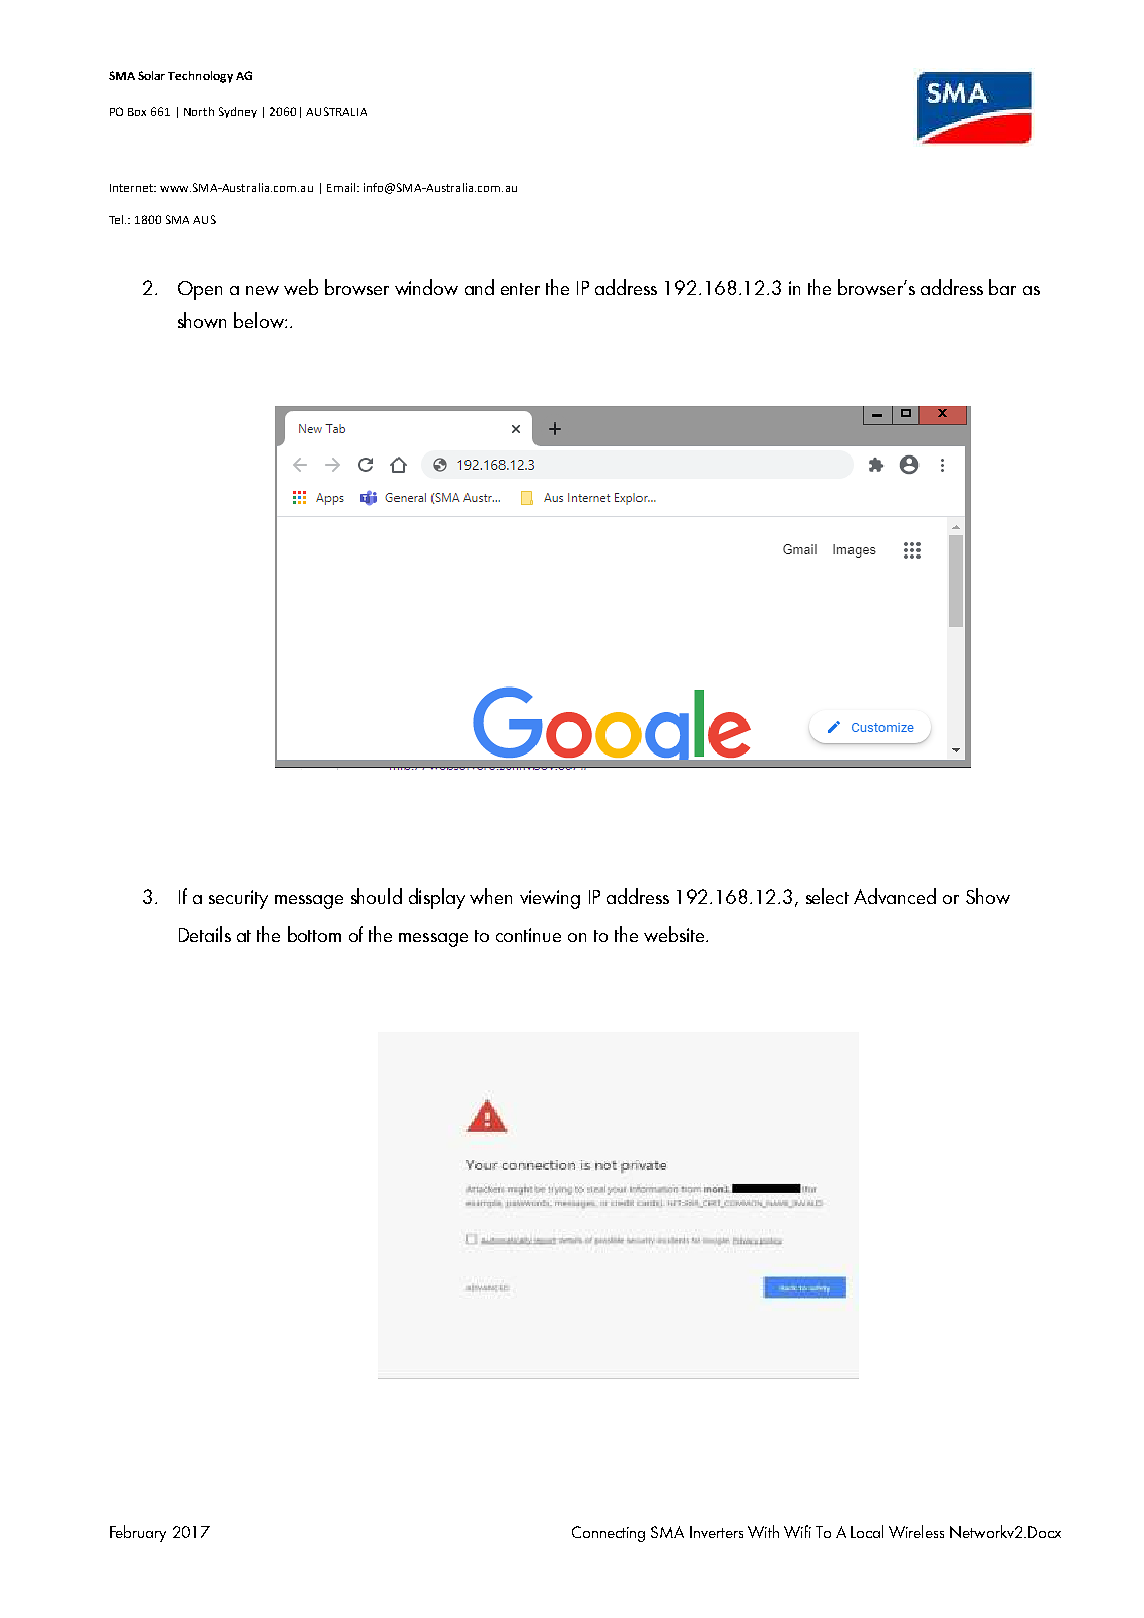  I want to click on continue, so click(528, 935).
